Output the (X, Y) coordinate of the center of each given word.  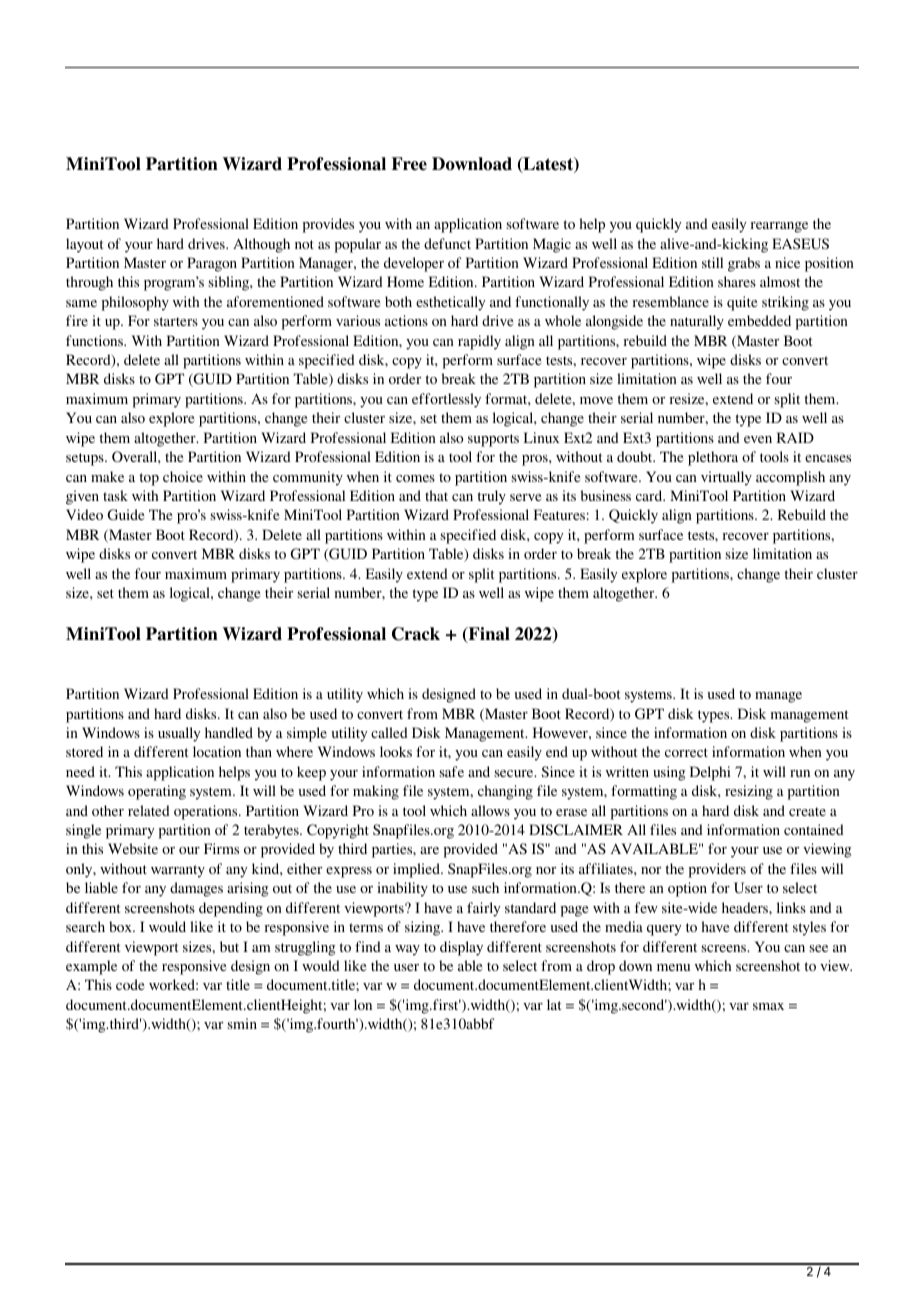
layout (85, 245)
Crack (416, 634)
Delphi (710, 773)
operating (157, 792)
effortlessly (446, 400)
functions (95, 340)
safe (452, 771)
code (130, 984)
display (461, 948)
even (758, 439)
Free (409, 164)
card (650, 495)
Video (84, 514)
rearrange (779, 227)
